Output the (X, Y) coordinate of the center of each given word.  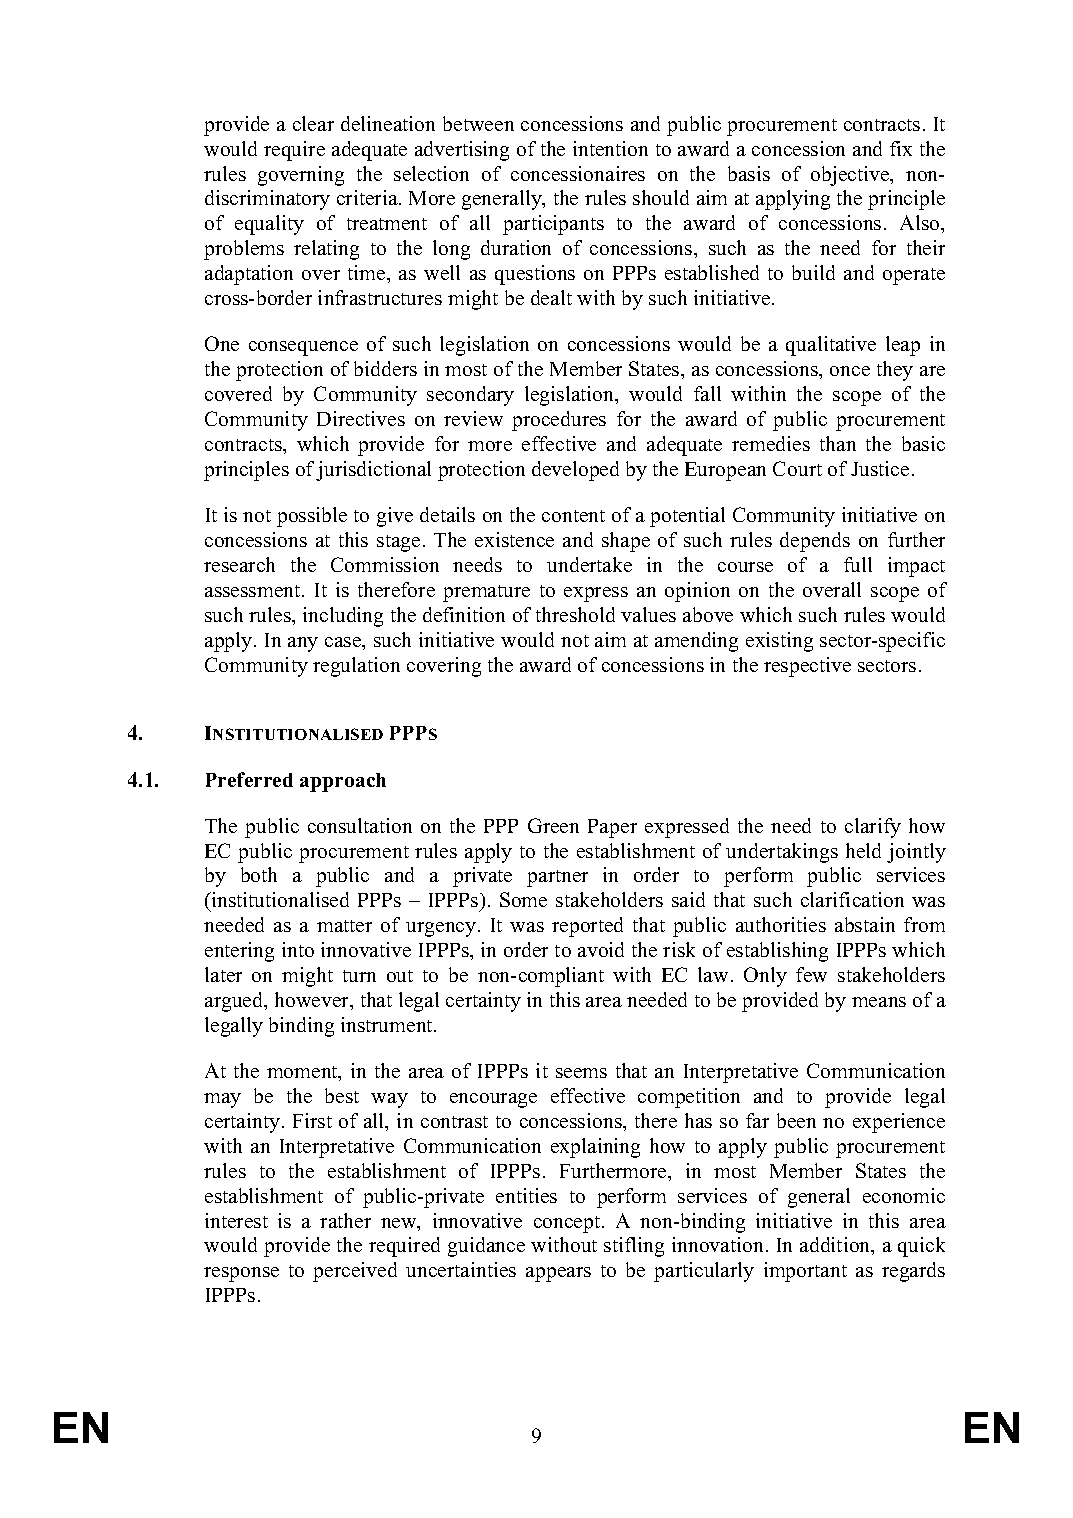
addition (836, 1246)
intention (610, 148)
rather (345, 1220)
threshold (575, 614)
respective (807, 667)
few (811, 974)
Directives (361, 418)
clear (313, 123)
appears (558, 1274)
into (298, 949)
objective (851, 176)
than (838, 443)
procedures (559, 421)
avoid (601, 949)
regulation (356, 667)
